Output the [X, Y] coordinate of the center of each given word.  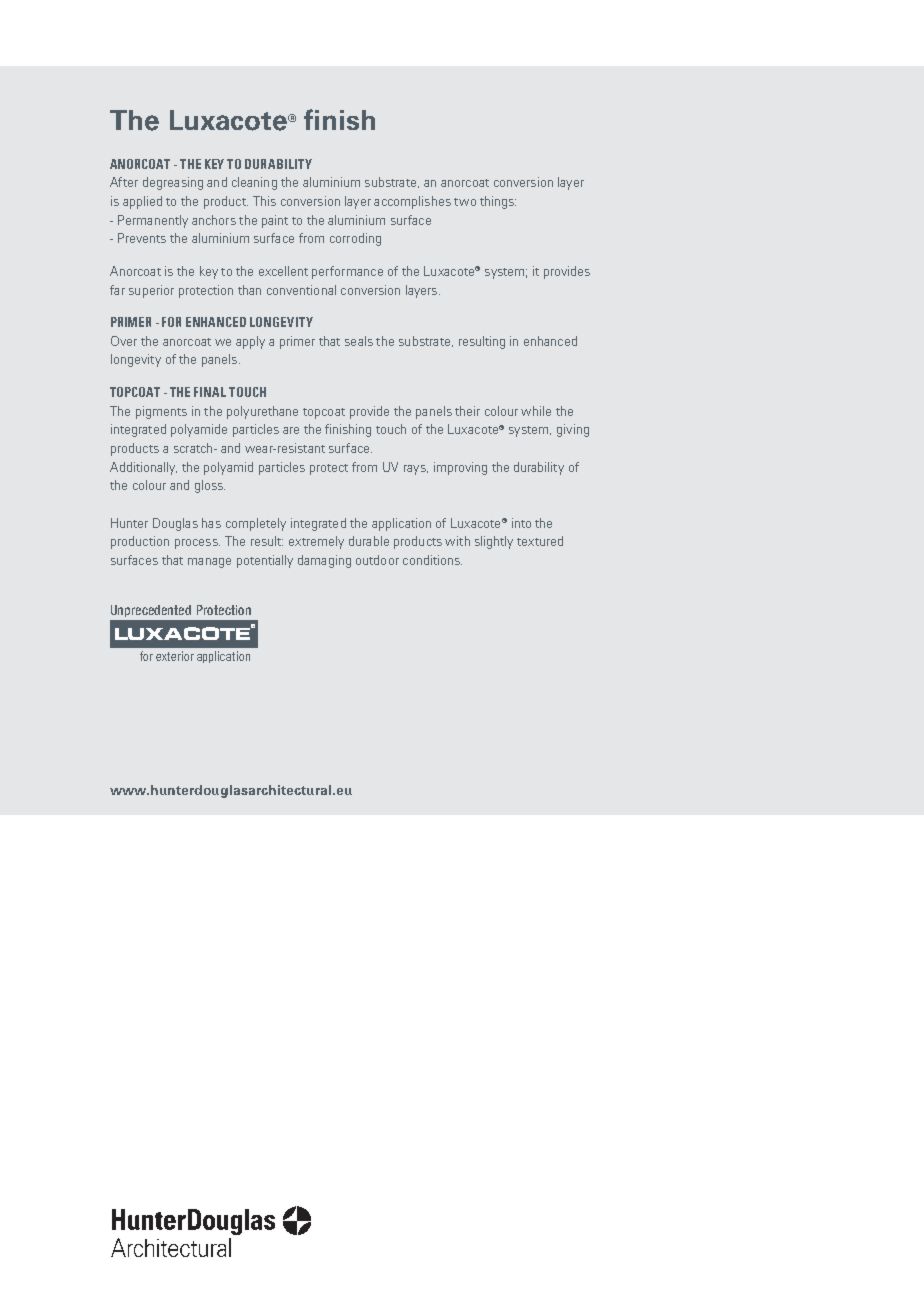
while [536, 411]
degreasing [173, 183]
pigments [161, 412]
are [291, 430]
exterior [175, 656]
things [498, 202]
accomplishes [412, 202]
